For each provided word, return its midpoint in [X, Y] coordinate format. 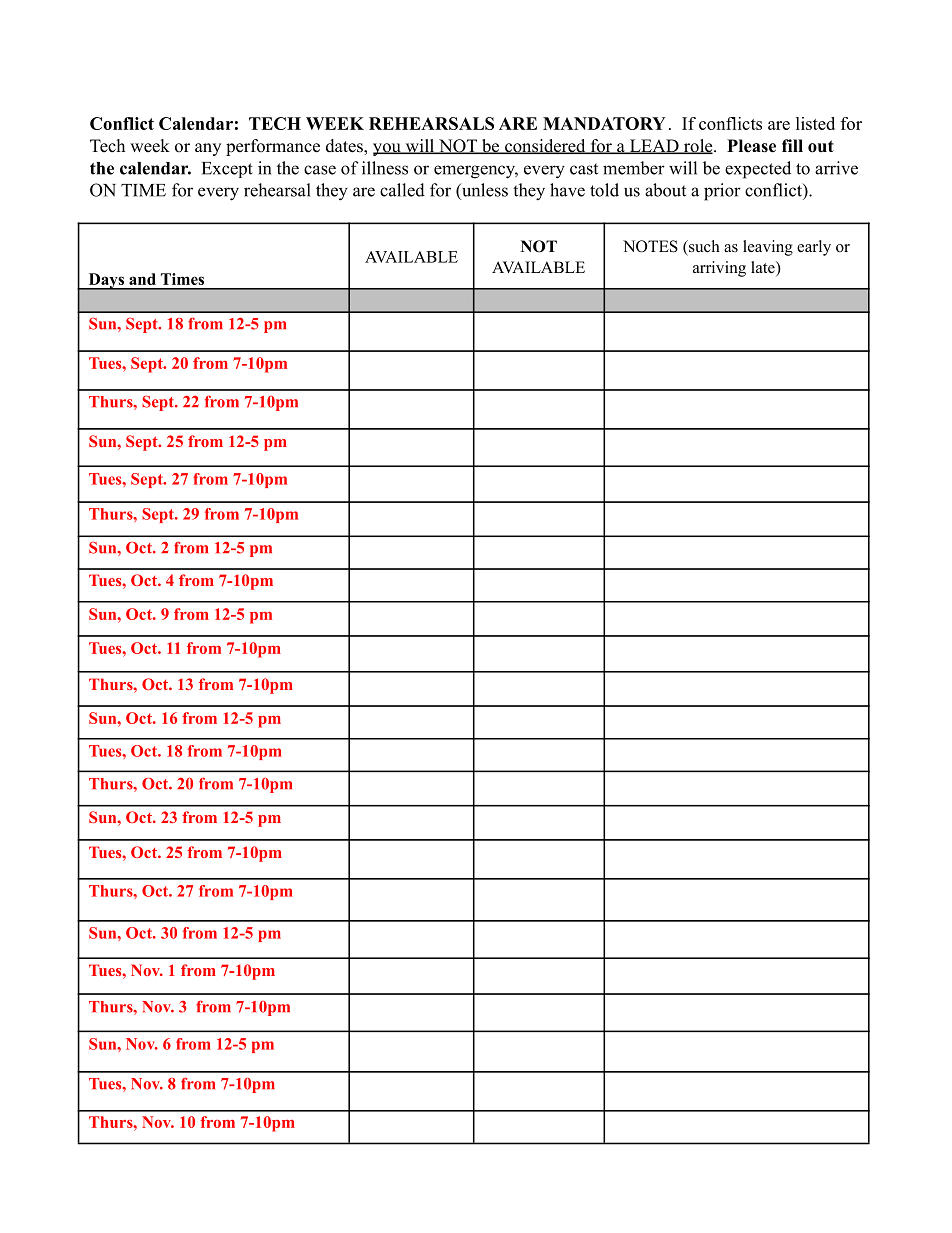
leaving [768, 248]
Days [106, 281]
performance [273, 147]
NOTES [650, 246]
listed [815, 123]
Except [227, 170]
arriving [719, 269]
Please [751, 146]
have [567, 190]
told [604, 190]
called [402, 190]
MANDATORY [604, 123]
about [665, 190]
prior [722, 192]
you [388, 149]
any [208, 149]
